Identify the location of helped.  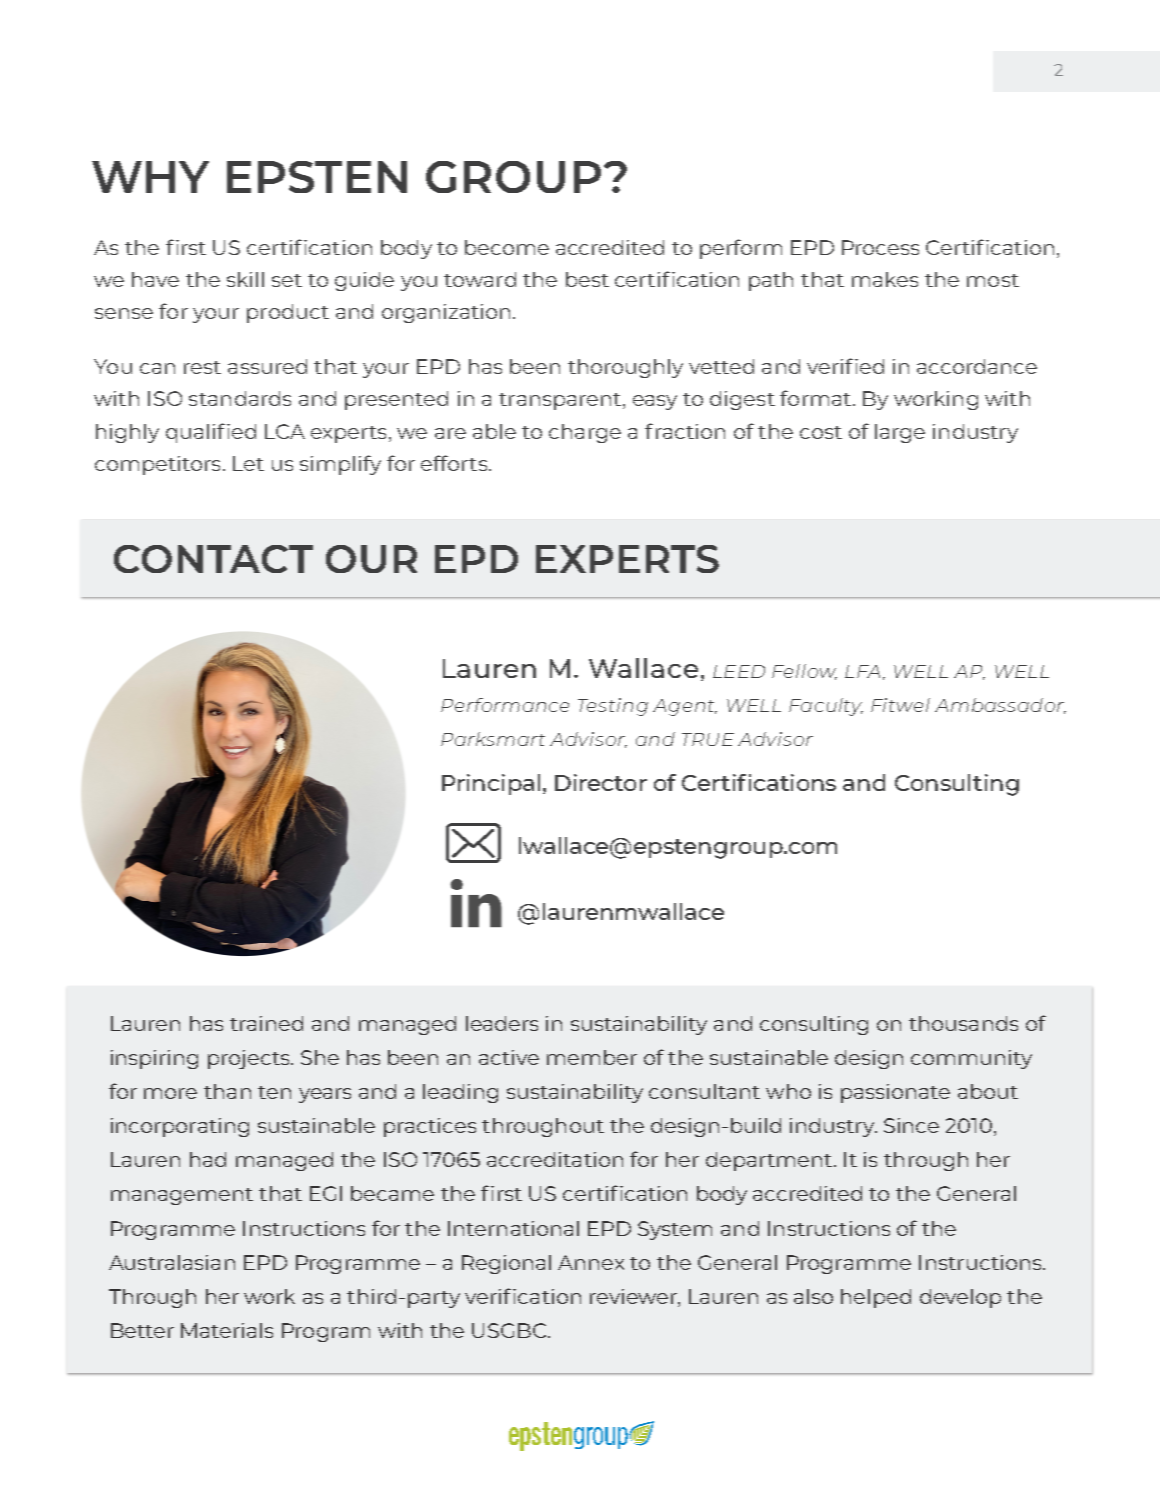
(876, 1298).
